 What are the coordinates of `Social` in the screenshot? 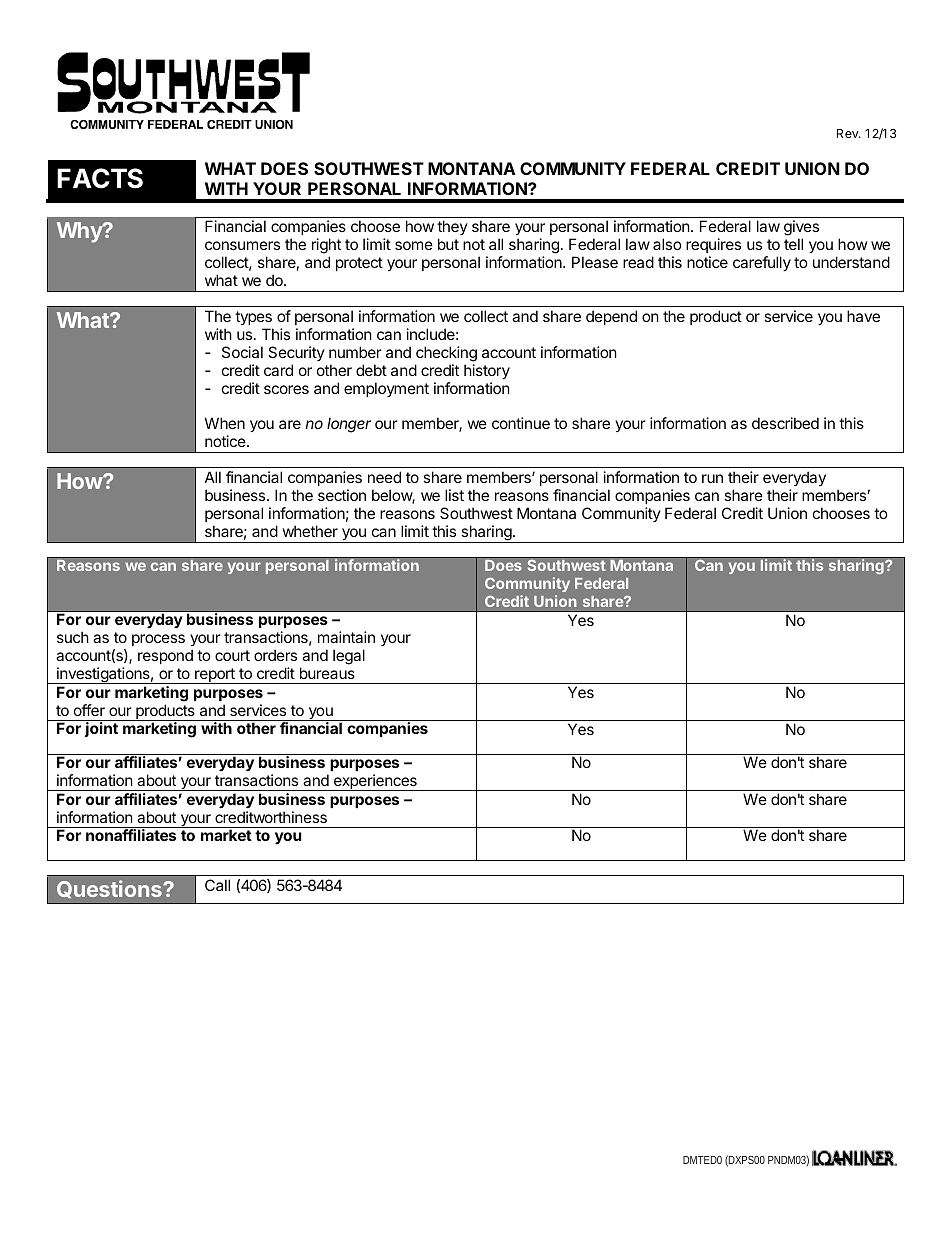 It's located at (242, 352).
